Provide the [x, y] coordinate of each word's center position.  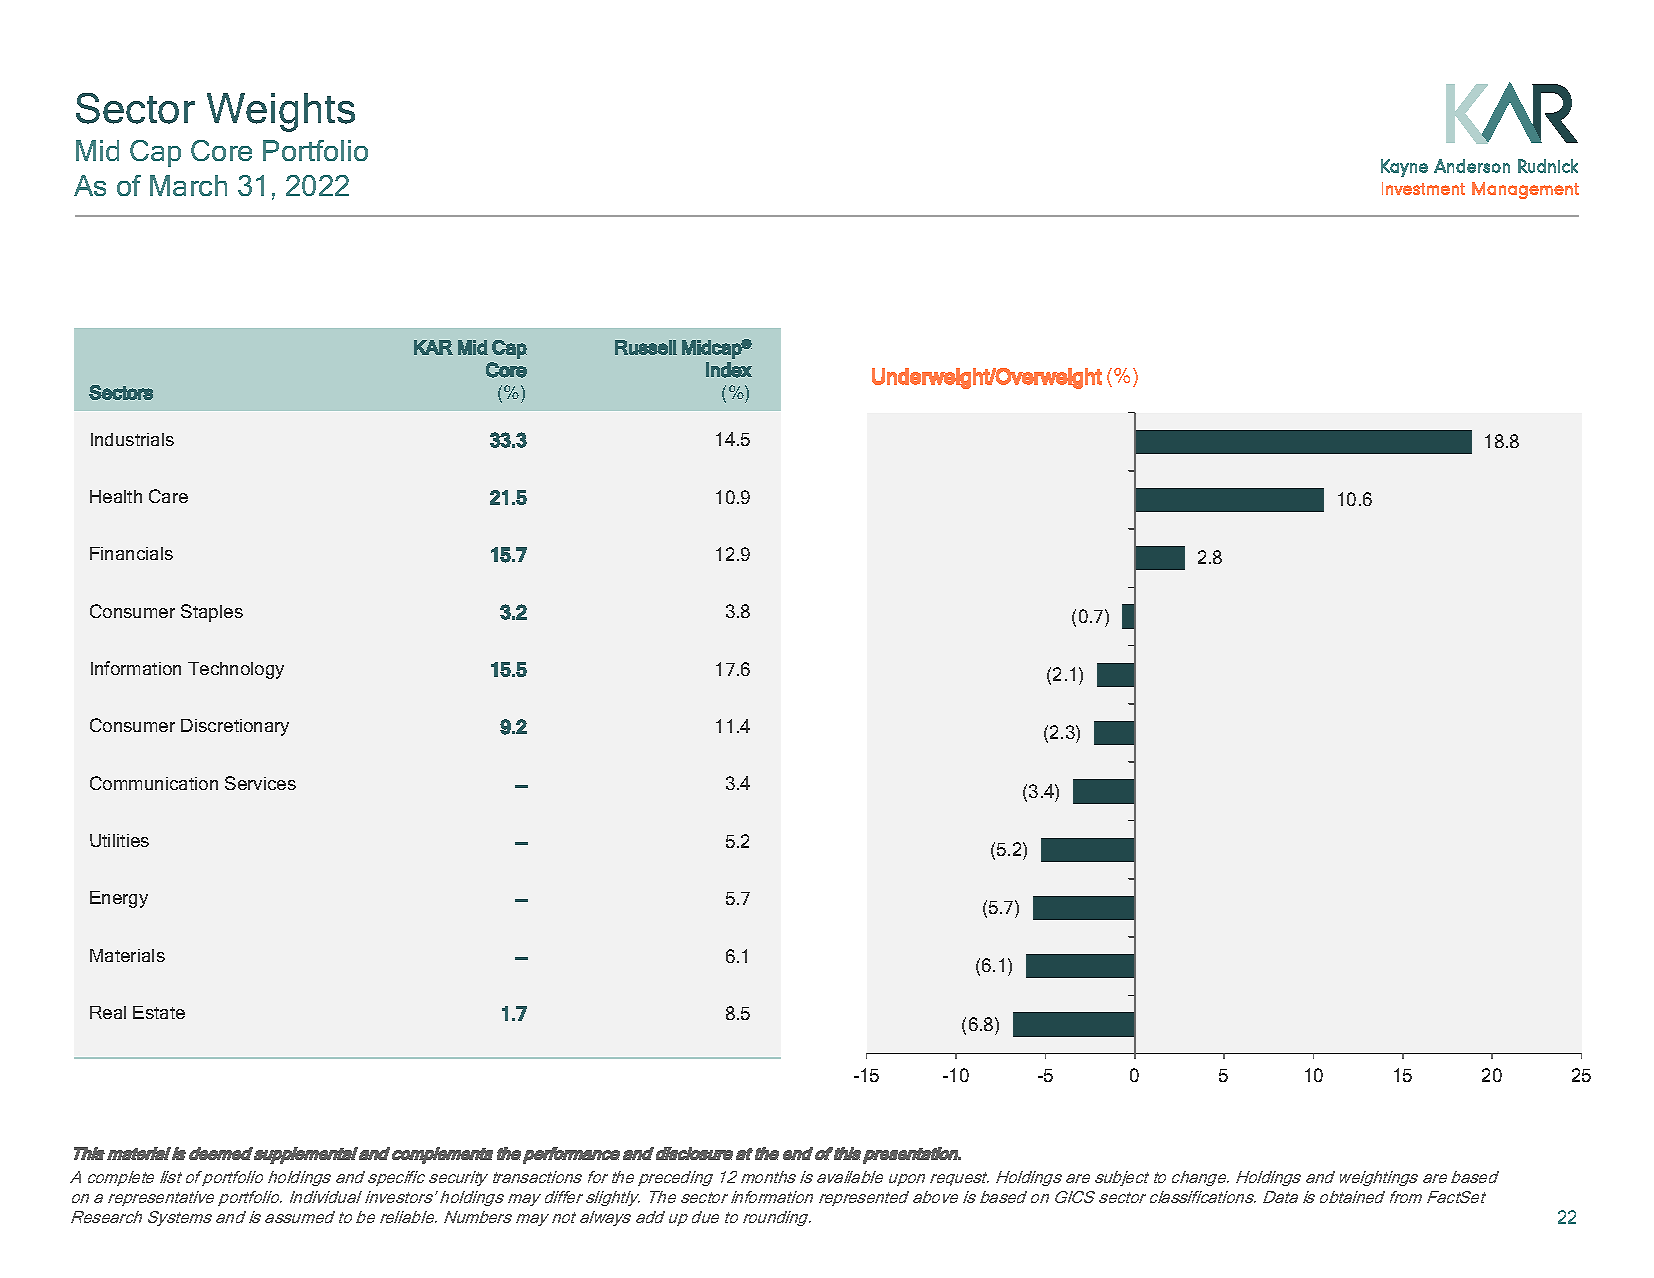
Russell [646, 347]
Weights [281, 112]
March [188, 185]
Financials [131, 553]
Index [729, 370]
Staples [212, 613]
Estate [159, 1012]
